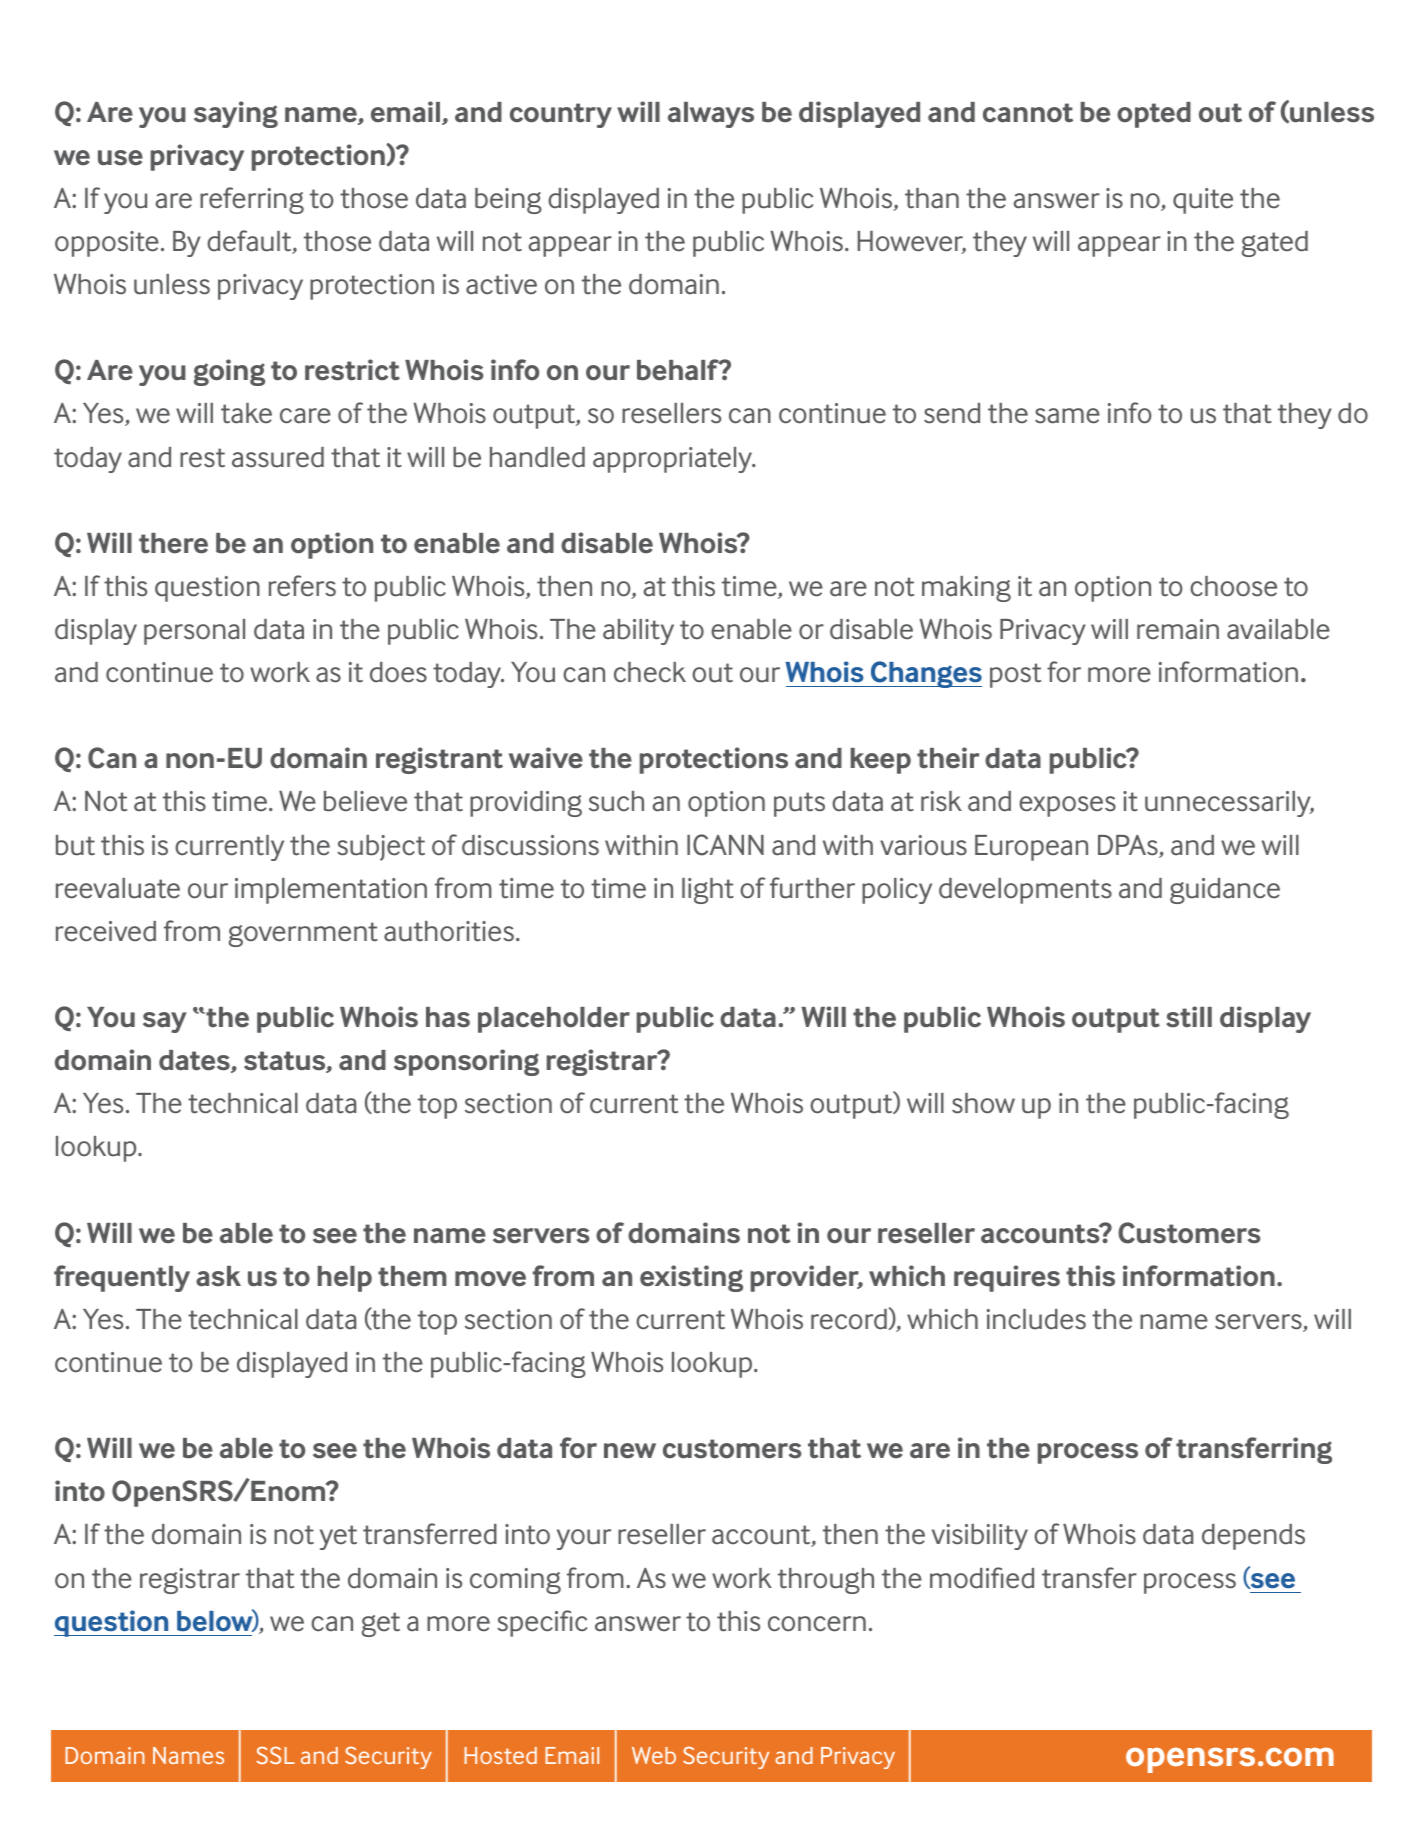 Image resolution: width=1426 pixels, height=1846 pixels. I want to click on believe, so click(365, 801).
